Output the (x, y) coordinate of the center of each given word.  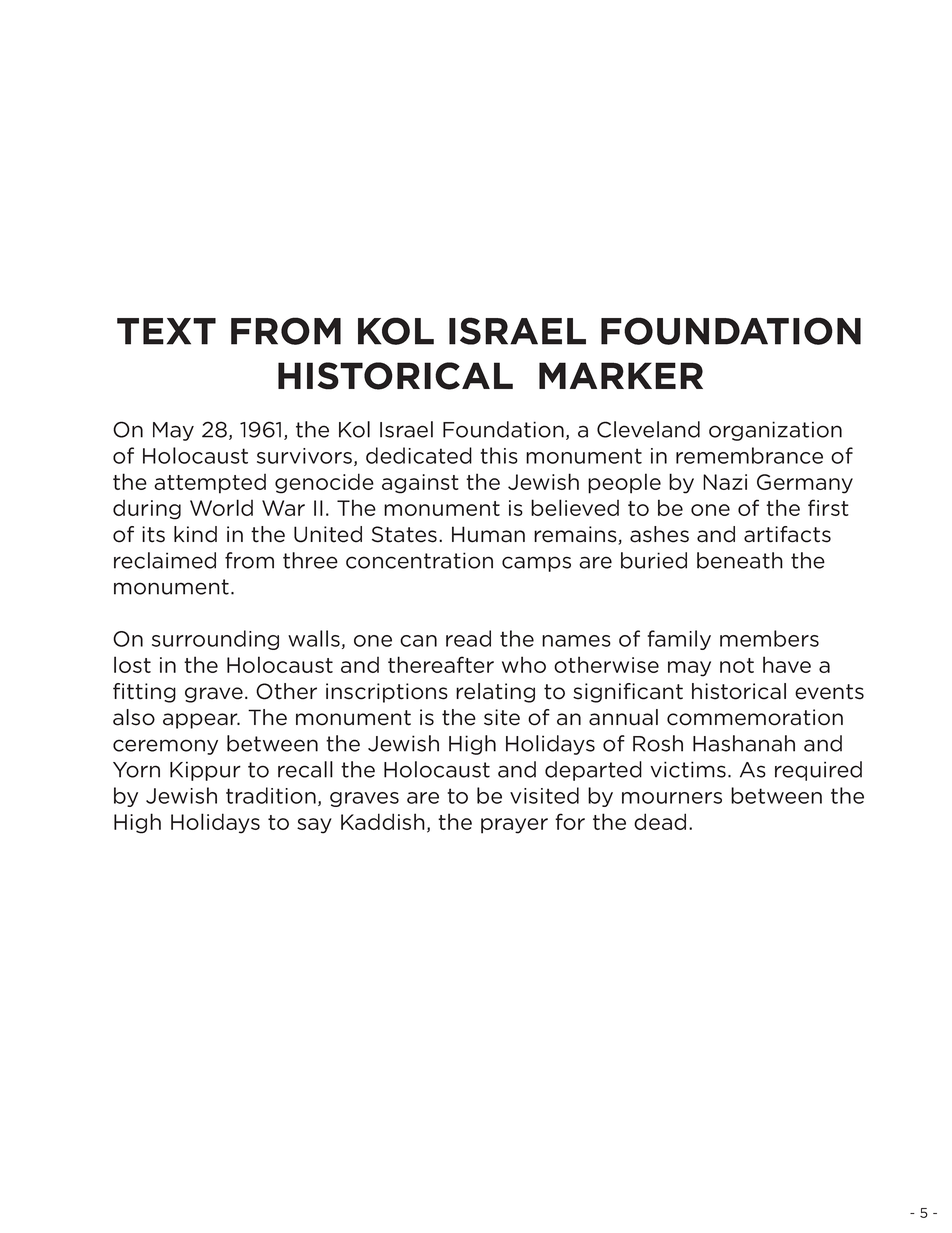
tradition (271, 795)
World (221, 507)
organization (775, 431)
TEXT (166, 331)
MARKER (621, 375)
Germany (805, 484)
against (420, 484)
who (524, 664)
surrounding (215, 640)
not (737, 665)
